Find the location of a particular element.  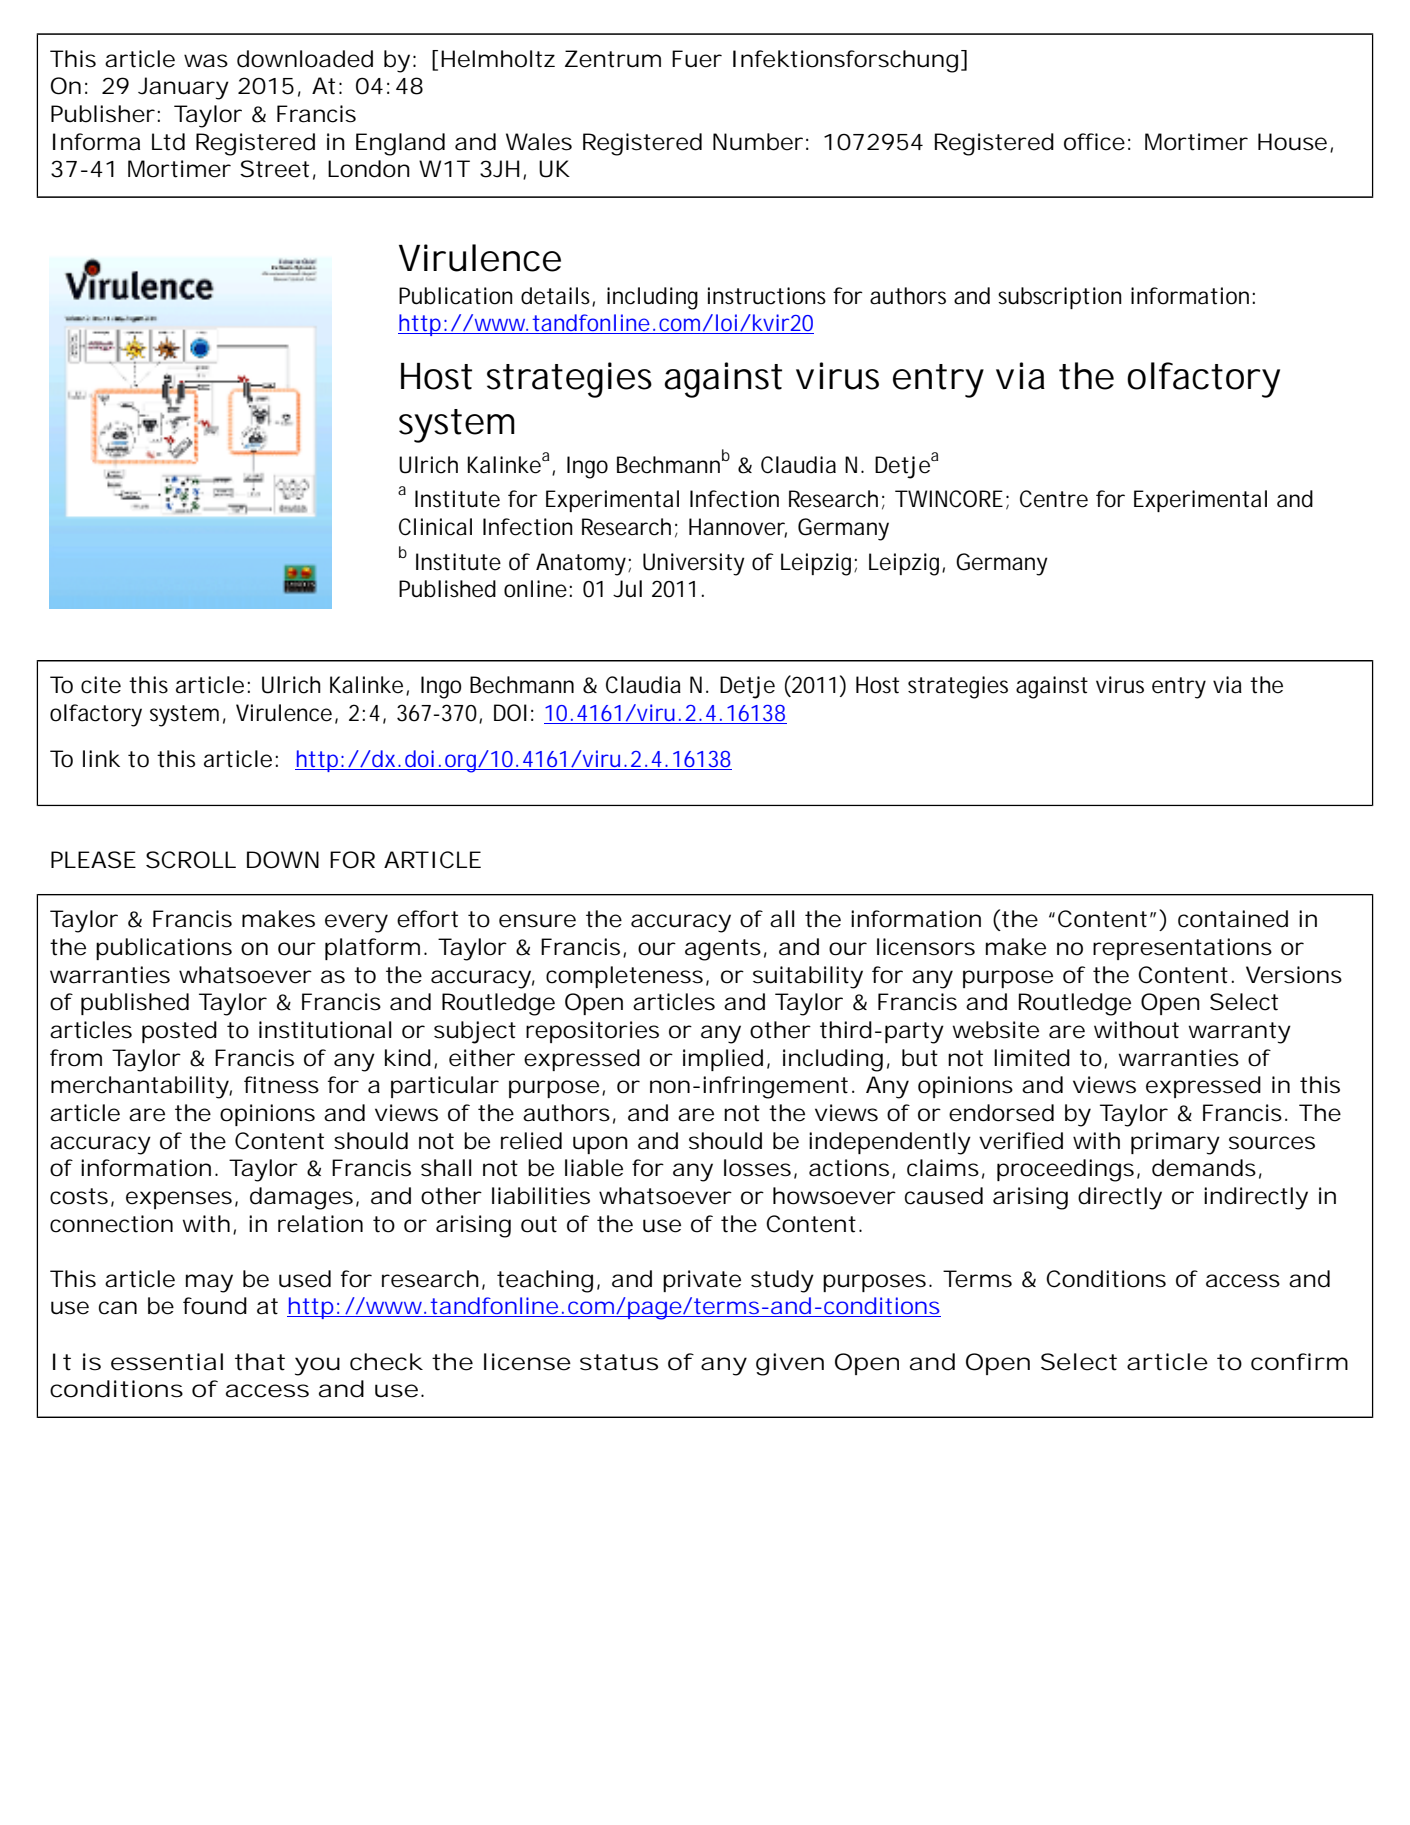

House is located at coordinates (1292, 142).
